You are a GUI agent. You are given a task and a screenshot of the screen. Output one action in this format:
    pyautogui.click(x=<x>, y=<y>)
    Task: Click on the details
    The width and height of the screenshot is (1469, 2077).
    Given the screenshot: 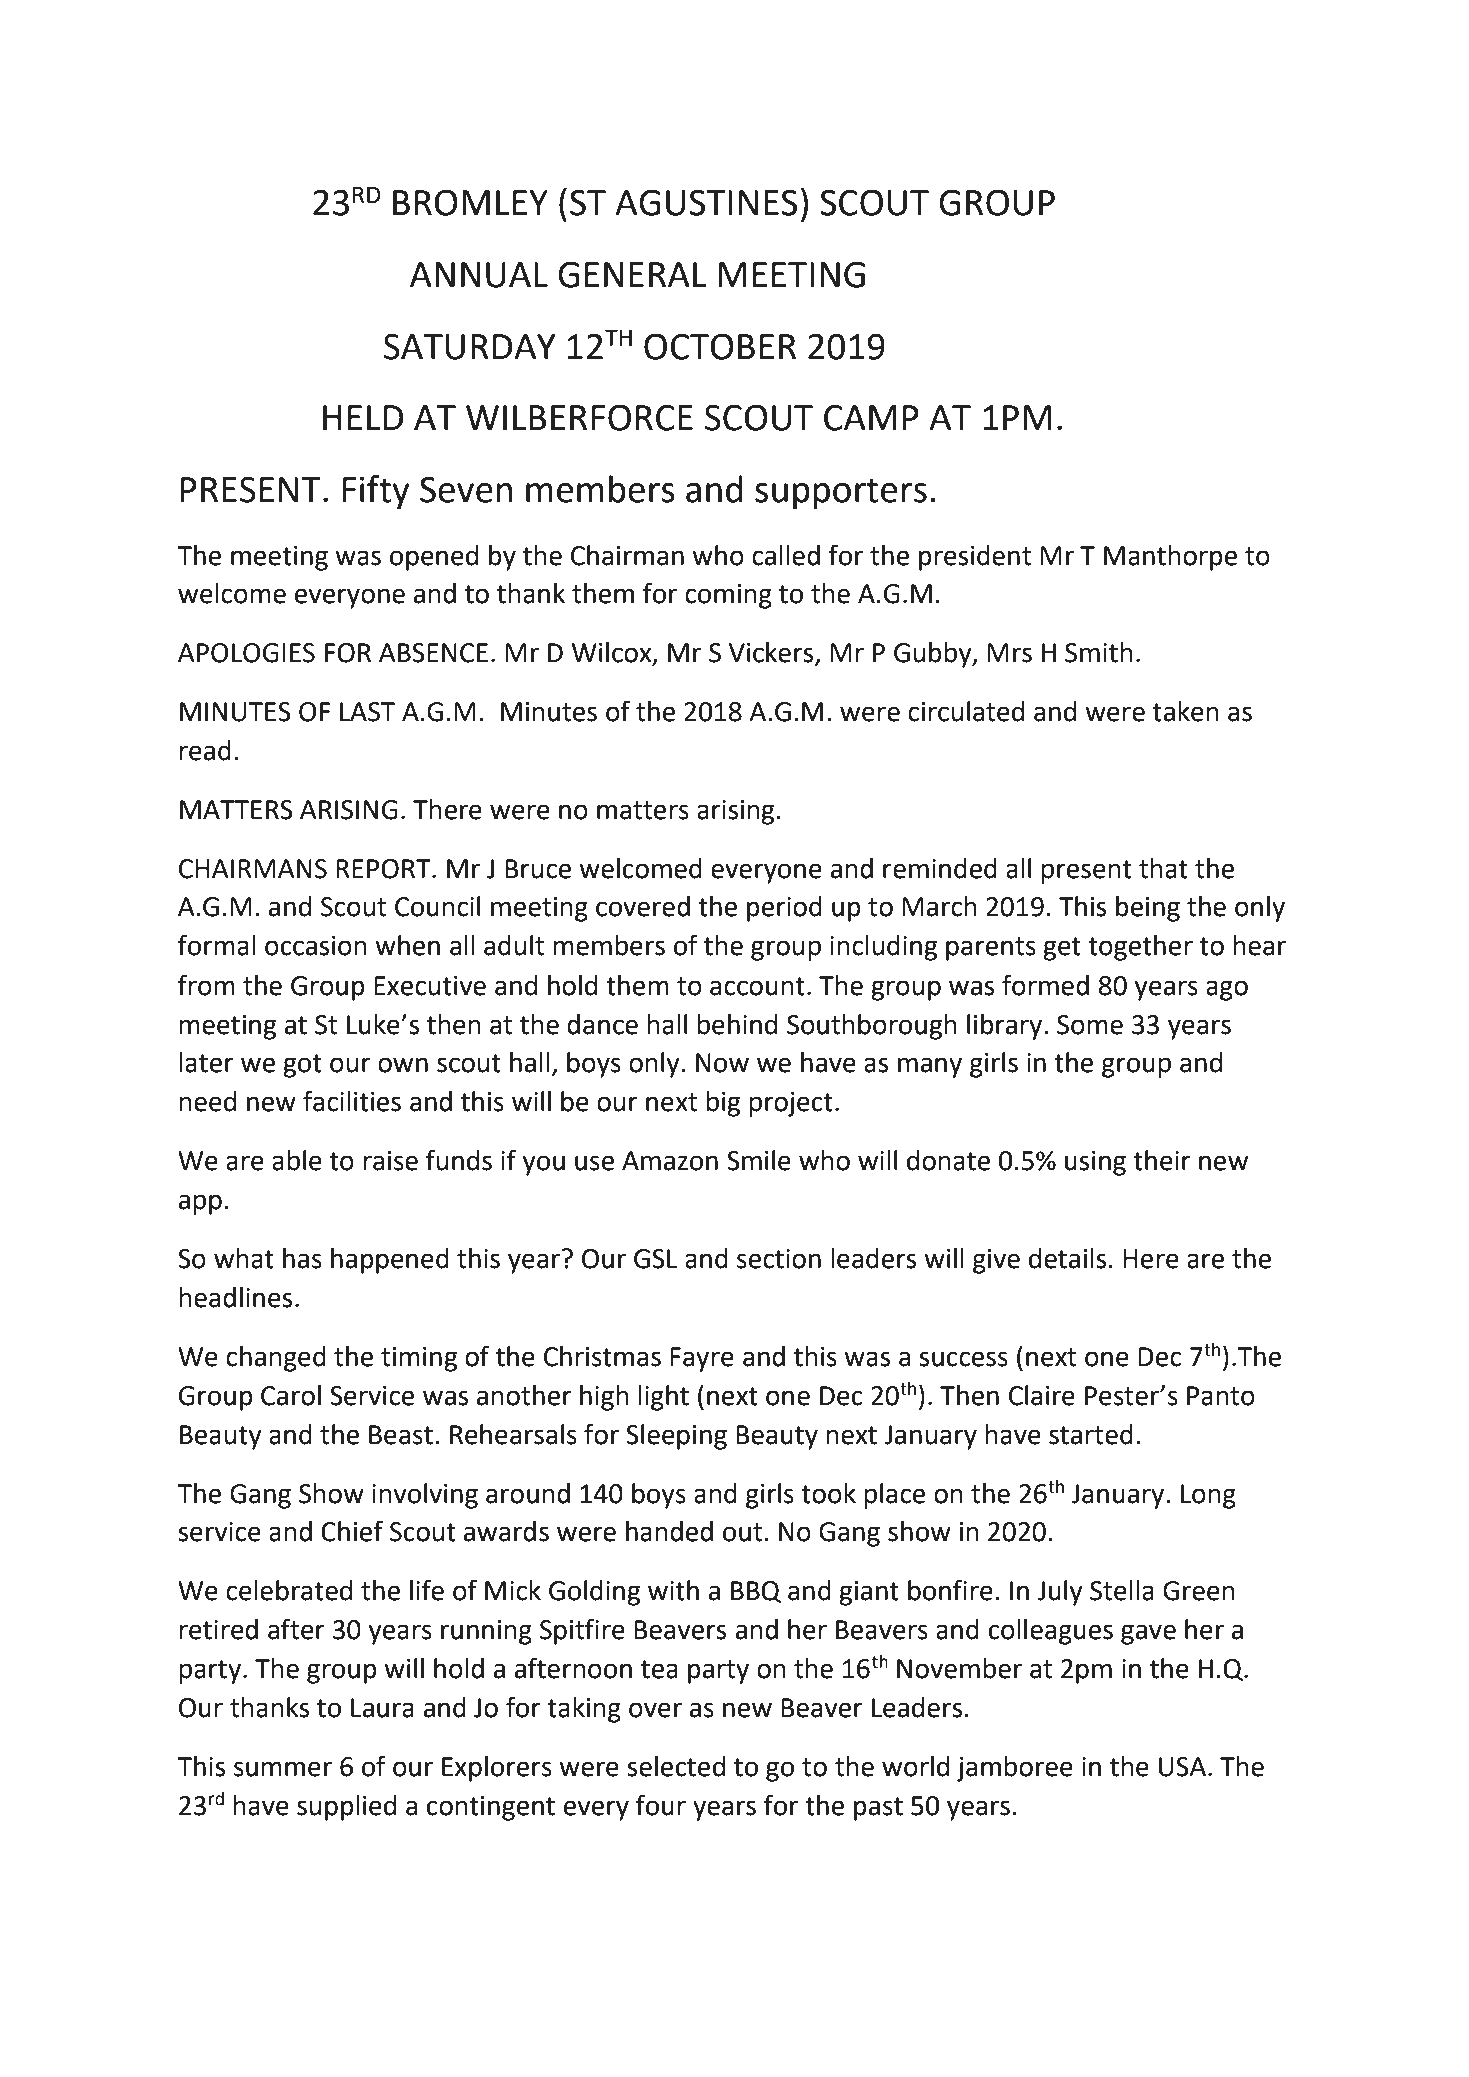 What is the action you would take?
    pyautogui.click(x=1067, y=1258)
